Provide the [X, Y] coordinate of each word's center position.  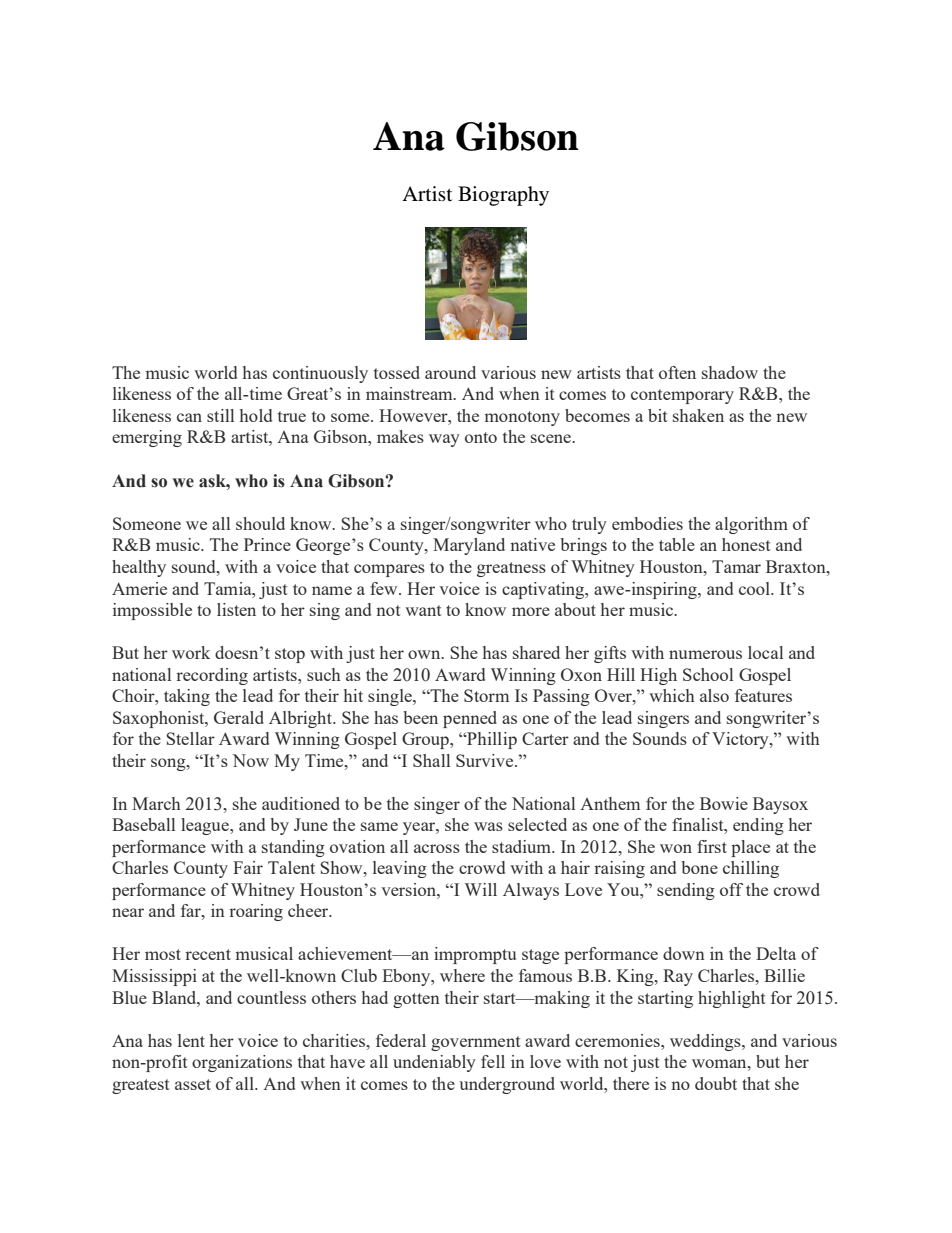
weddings [706, 1042]
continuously [320, 374]
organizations [242, 1063]
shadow [730, 372]
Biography [503, 196]
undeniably [434, 1063]
